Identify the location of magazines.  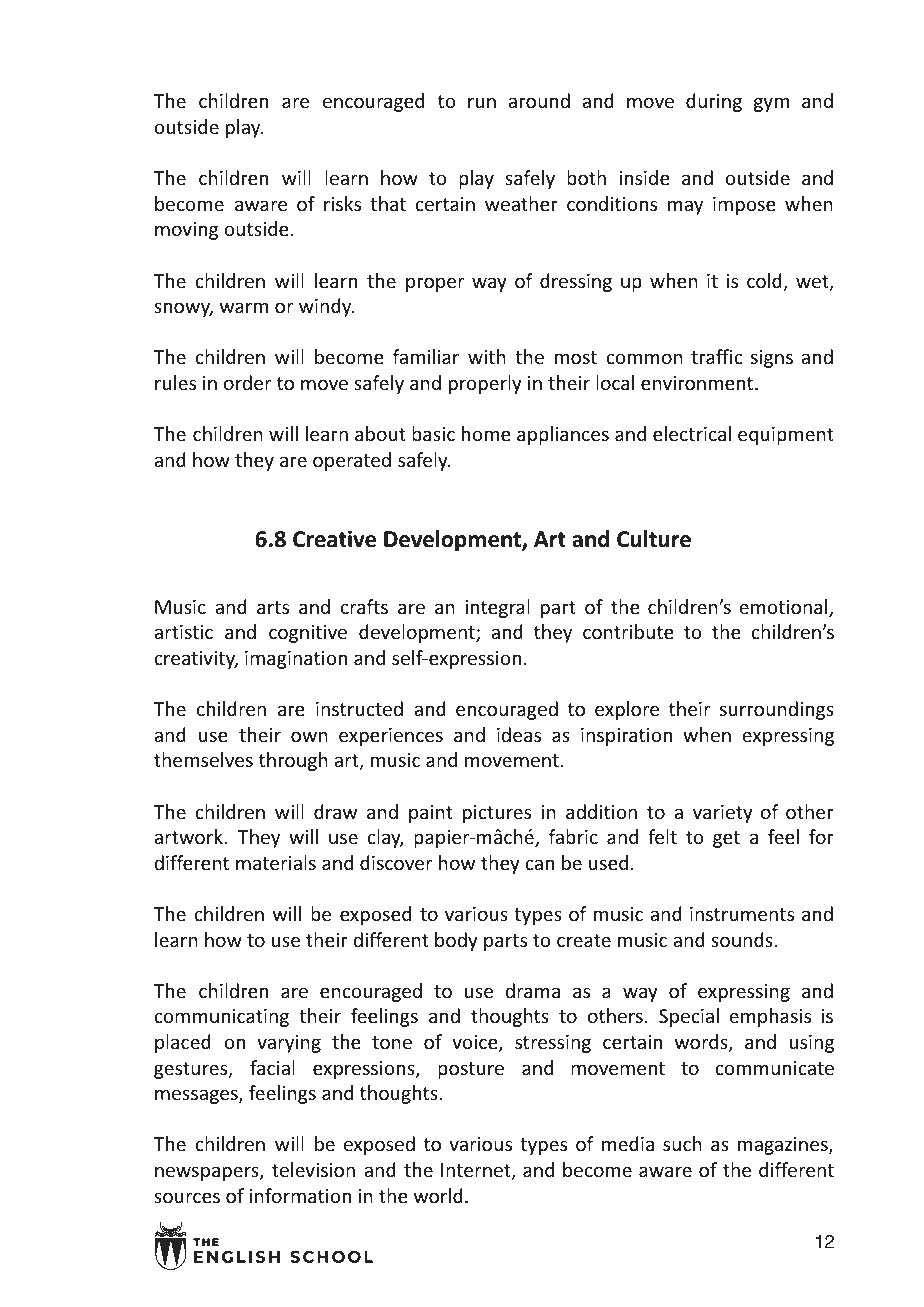
(784, 1146).
